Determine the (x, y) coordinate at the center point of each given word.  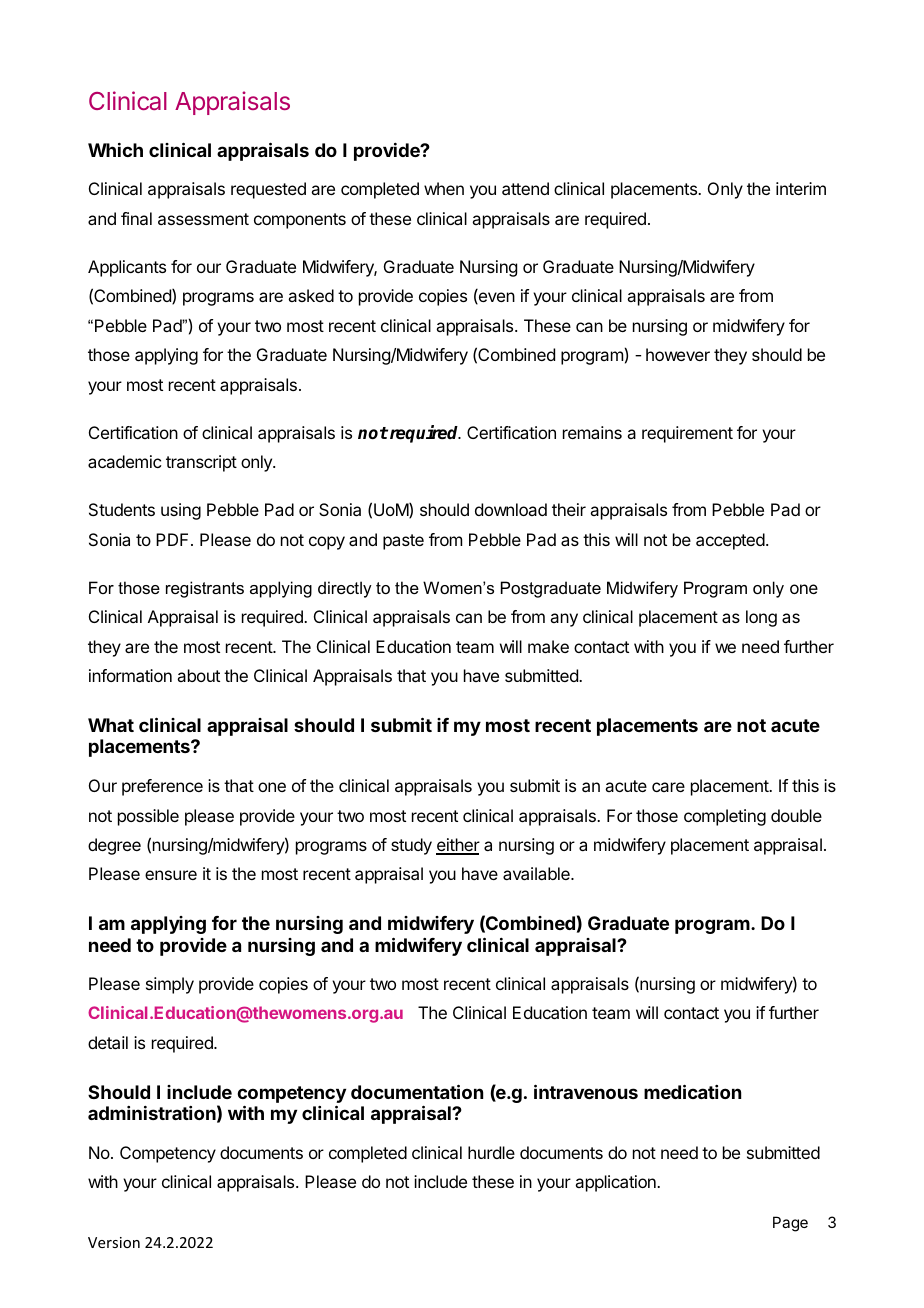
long (761, 618)
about (198, 675)
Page (790, 1224)
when (444, 188)
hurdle (491, 1152)
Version (114, 1242)
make (548, 646)
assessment (203, 219)
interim (801, 188)
